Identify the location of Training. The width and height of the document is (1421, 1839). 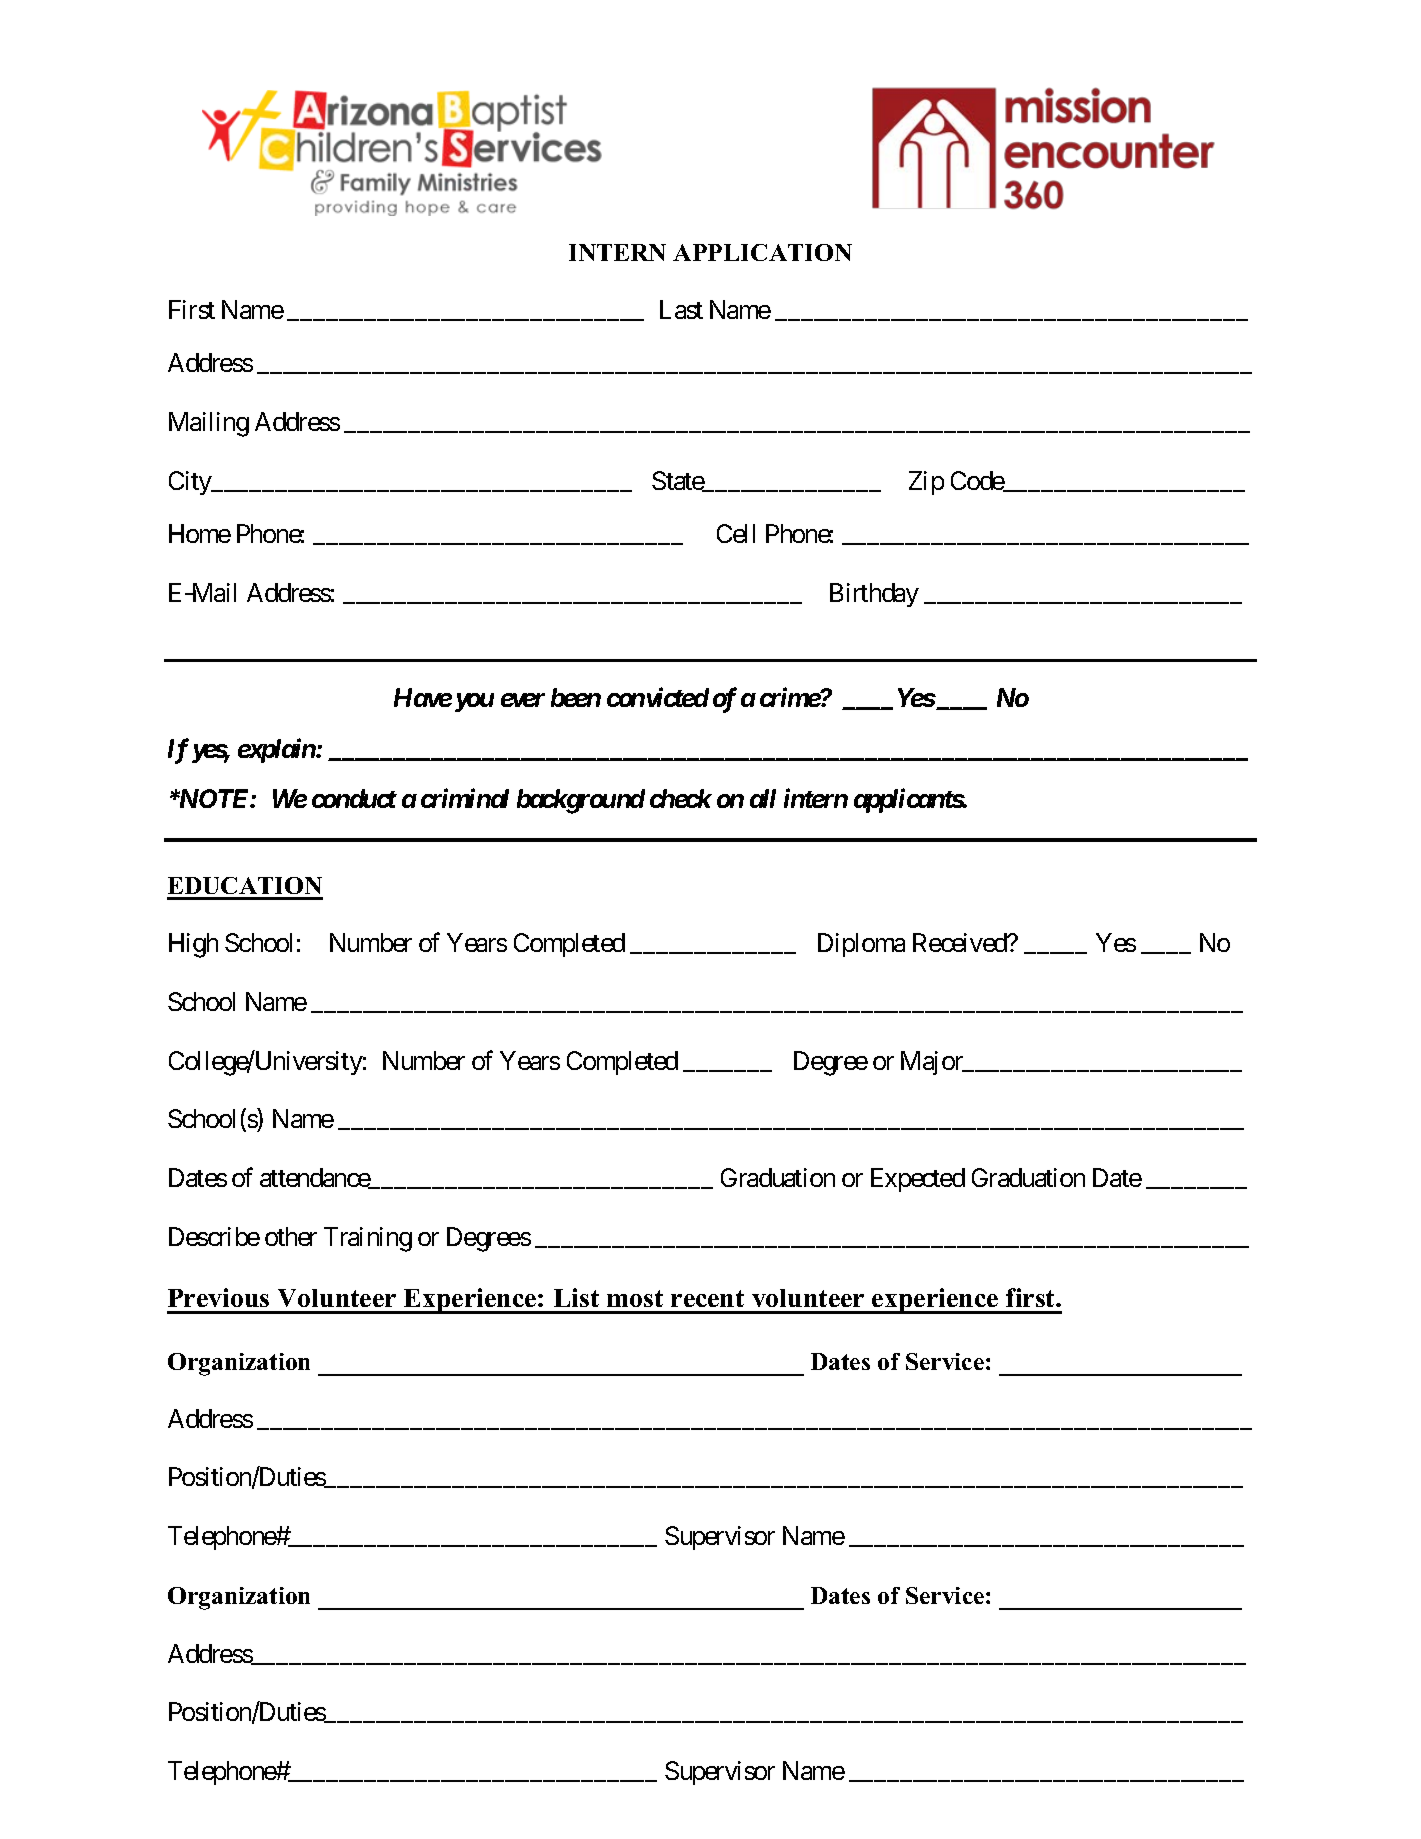
(368, 1239).
